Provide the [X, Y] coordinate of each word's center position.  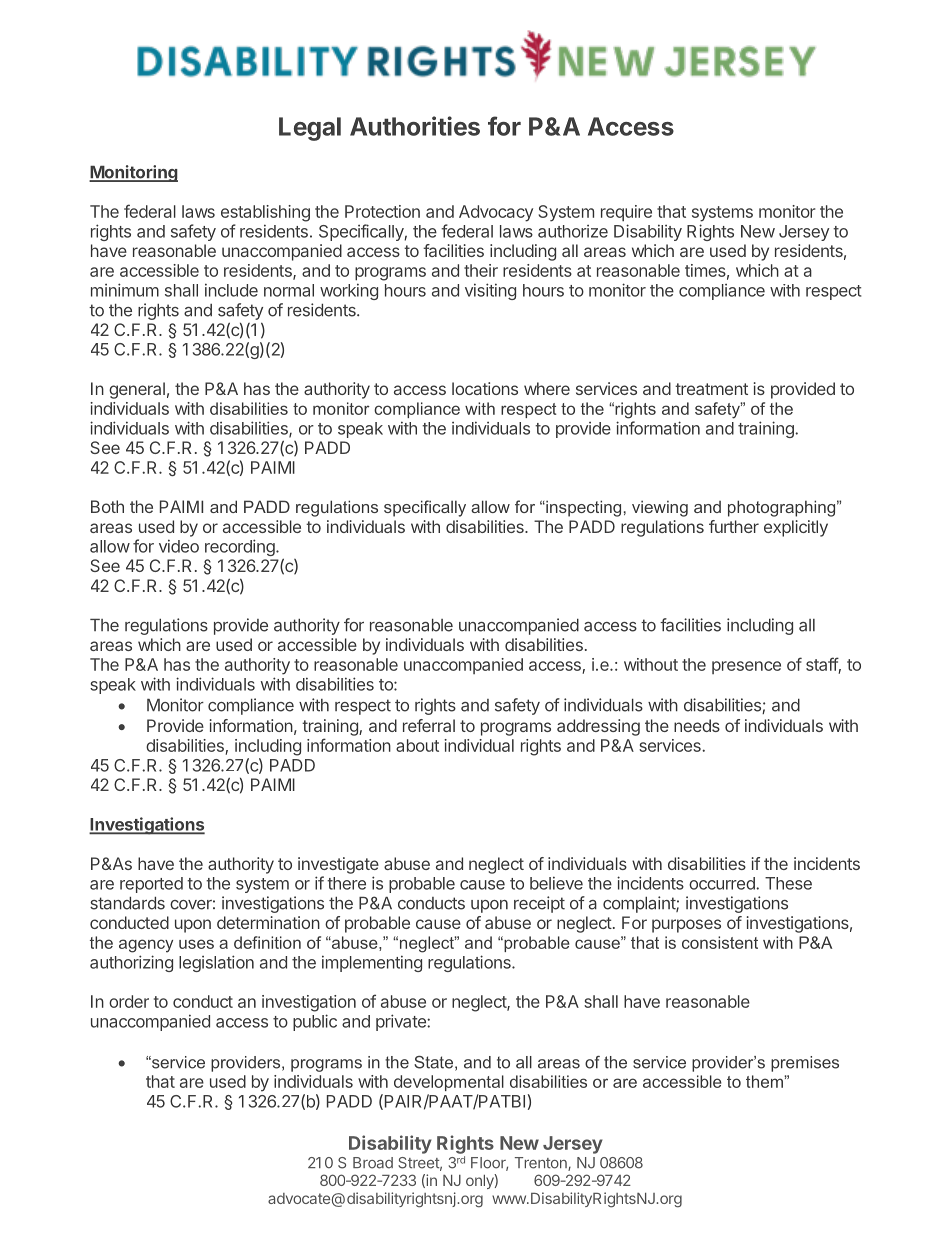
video [179, 546]
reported [151, 885]
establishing [265, 213]
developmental [449, 1083]
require [626, 213]
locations [485, 388]
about [417, 745]
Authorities [415, 126]
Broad [373, 1163]
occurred [723, 883]
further [734, 526]
